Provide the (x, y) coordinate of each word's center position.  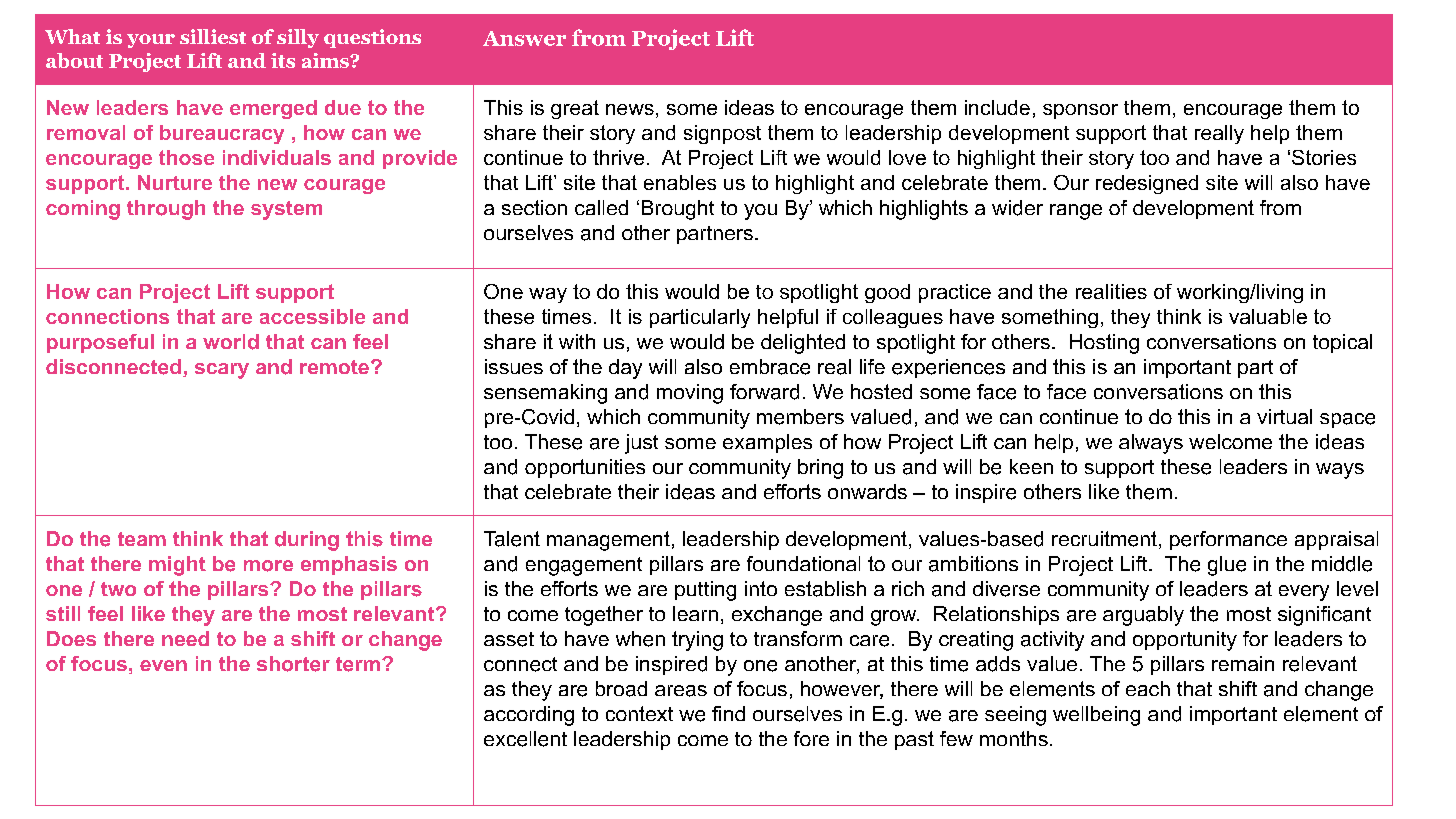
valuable (1268, 316)
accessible (312, 316)
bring (820, 469)
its (283, 60)
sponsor (1080, 111)
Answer (524, 38)
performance (1228, 540)
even (163, 665)
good (887, 293)
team (142, 539)
